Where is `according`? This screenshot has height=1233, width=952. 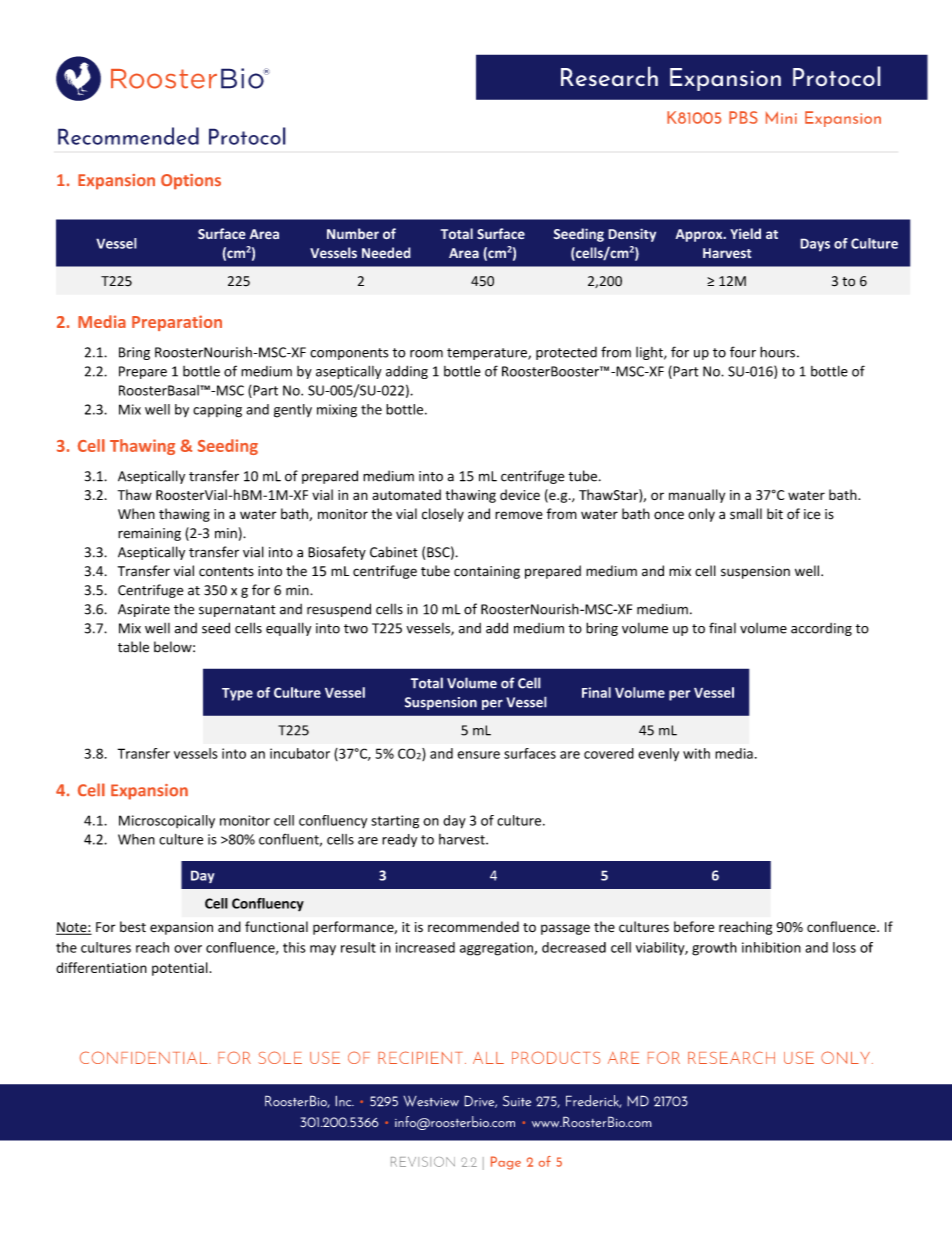
according is located at coordinates (821, 629).
